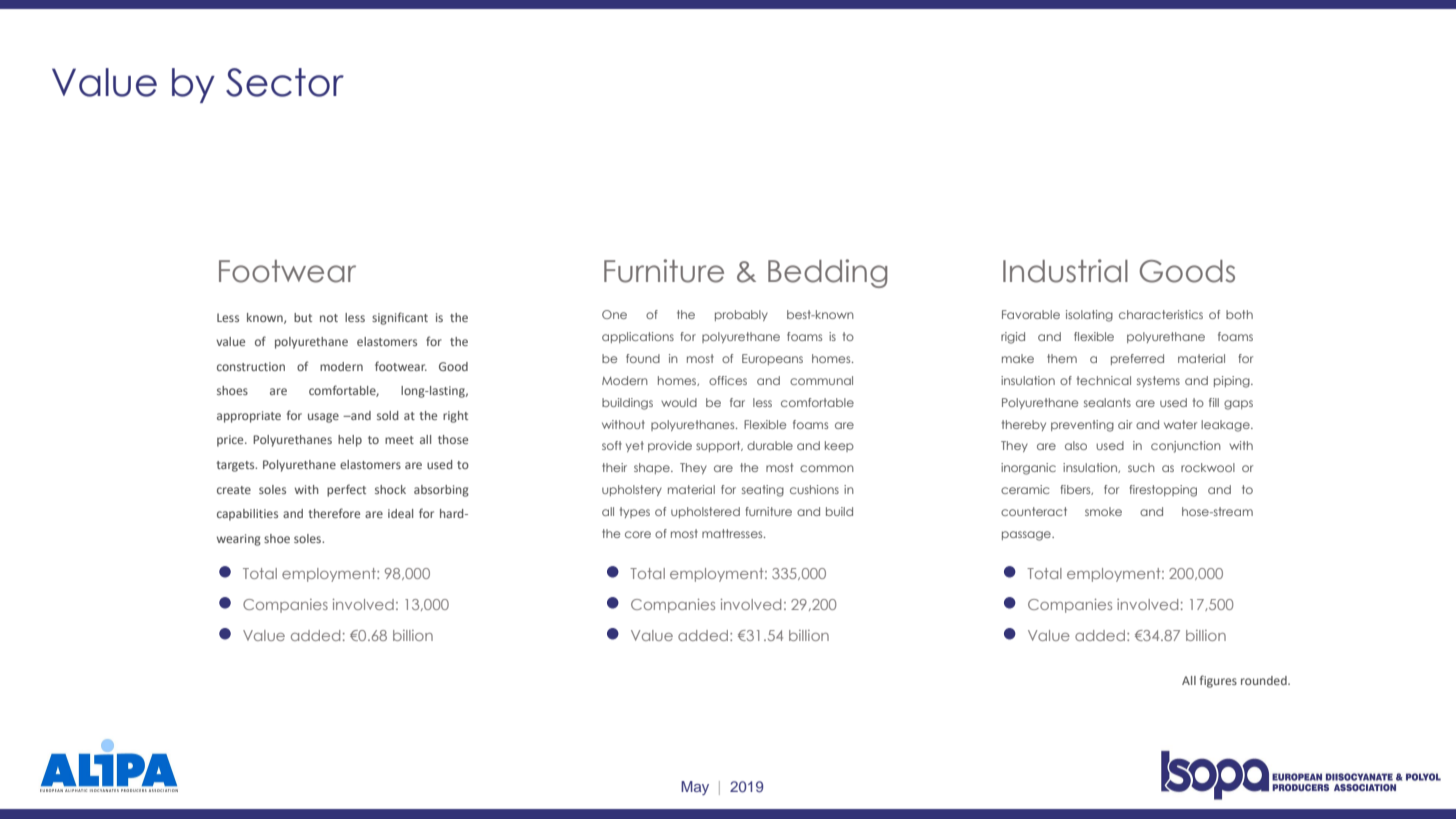 The image size is (1456, 819). Describe the element at coordinates (770, 445) in the screenshot. I see `durable` at that location.
